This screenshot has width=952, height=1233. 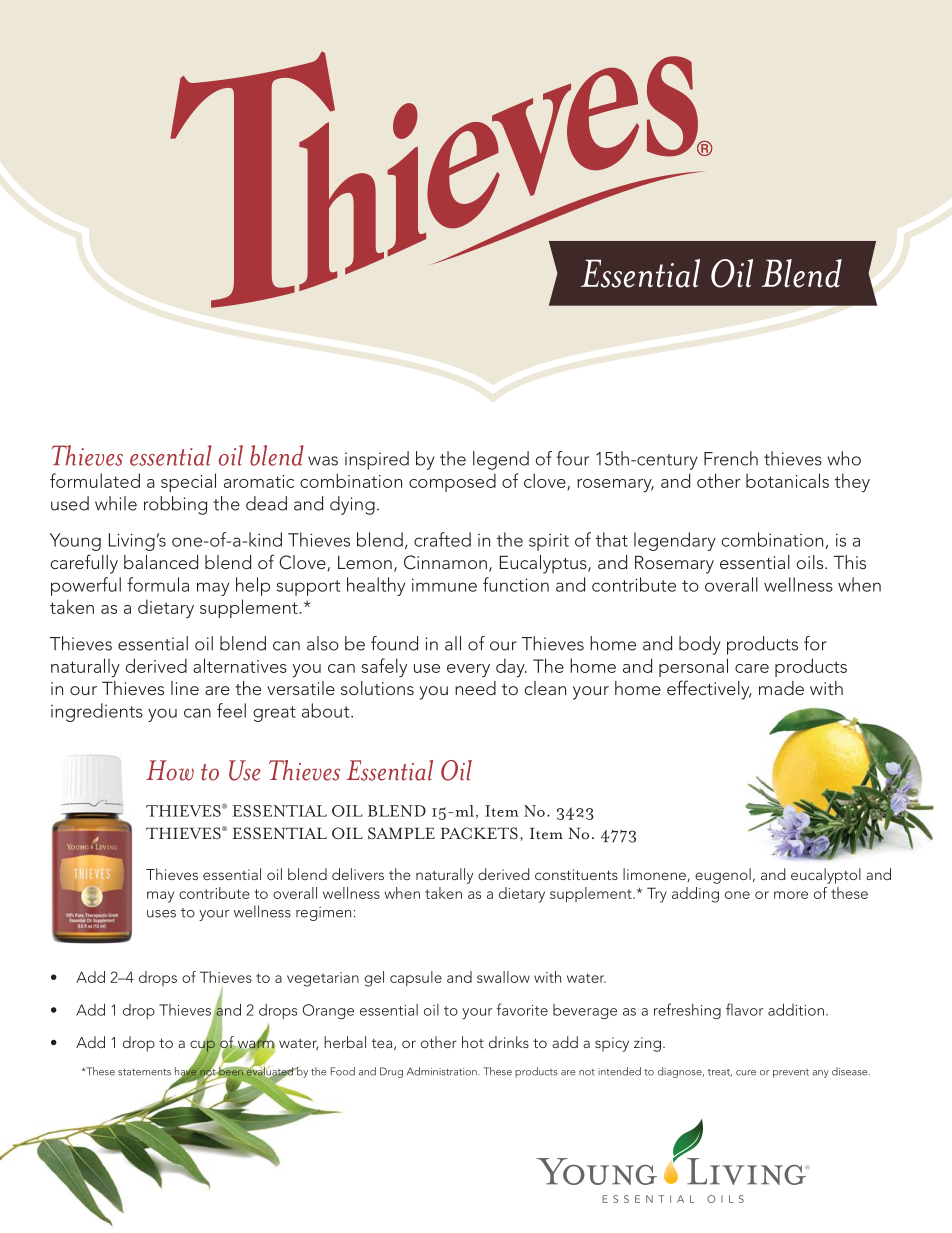 What do you see at coordinates (188, 482) in the screenshot?
I see `special` at bounding box center [188, 482].
